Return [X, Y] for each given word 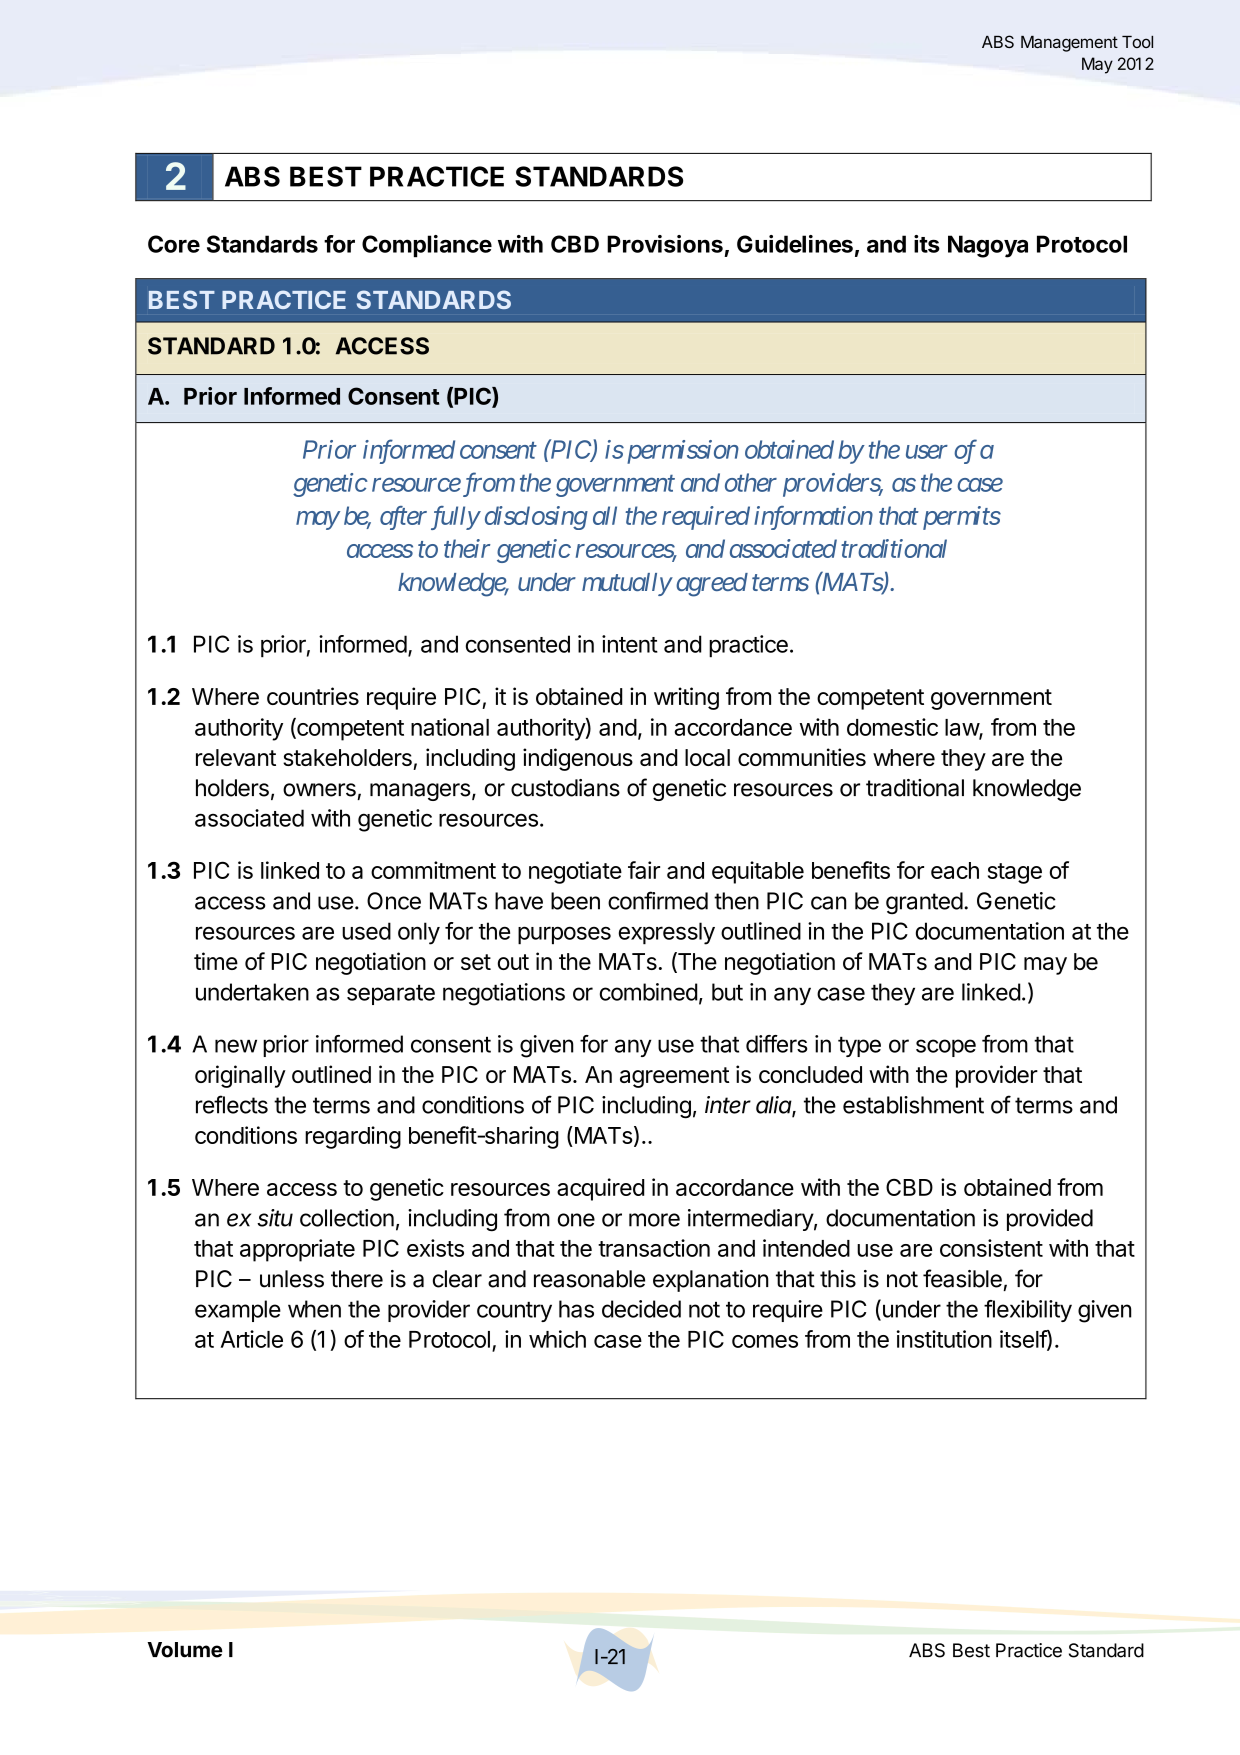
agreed [712, 585]
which [557, 1339]
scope [946, 1048]
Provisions [665, 244]
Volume [185, 1650]
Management [1069, 44]
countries [313, 696]
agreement [674, 1077]
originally [240, 1076]
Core [174, 244]
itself [1024, 1340]
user [927, 452]
